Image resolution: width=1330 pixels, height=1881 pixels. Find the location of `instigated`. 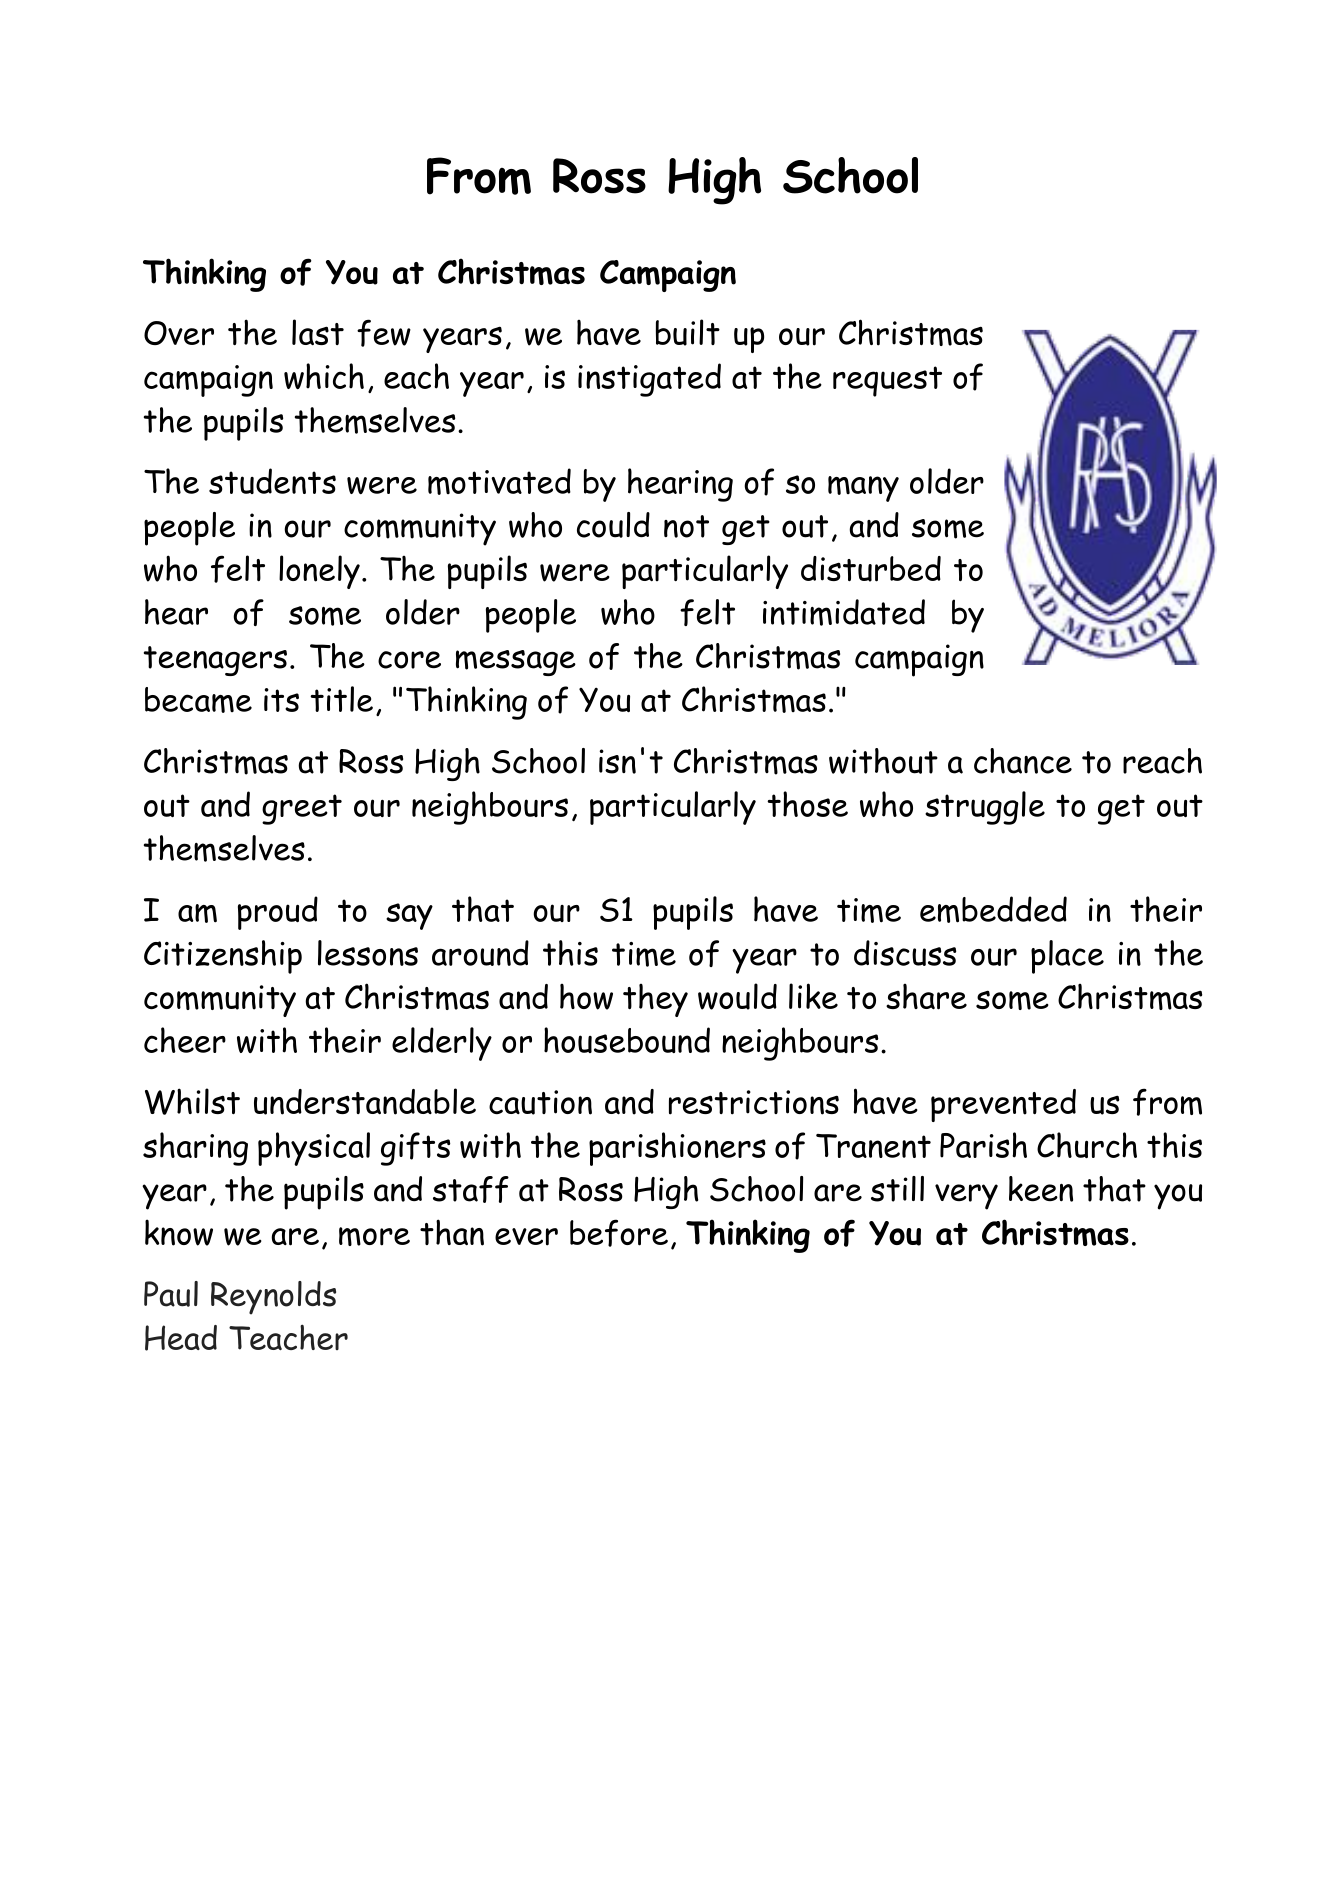

instigated is located at coordinates (649, 380).
